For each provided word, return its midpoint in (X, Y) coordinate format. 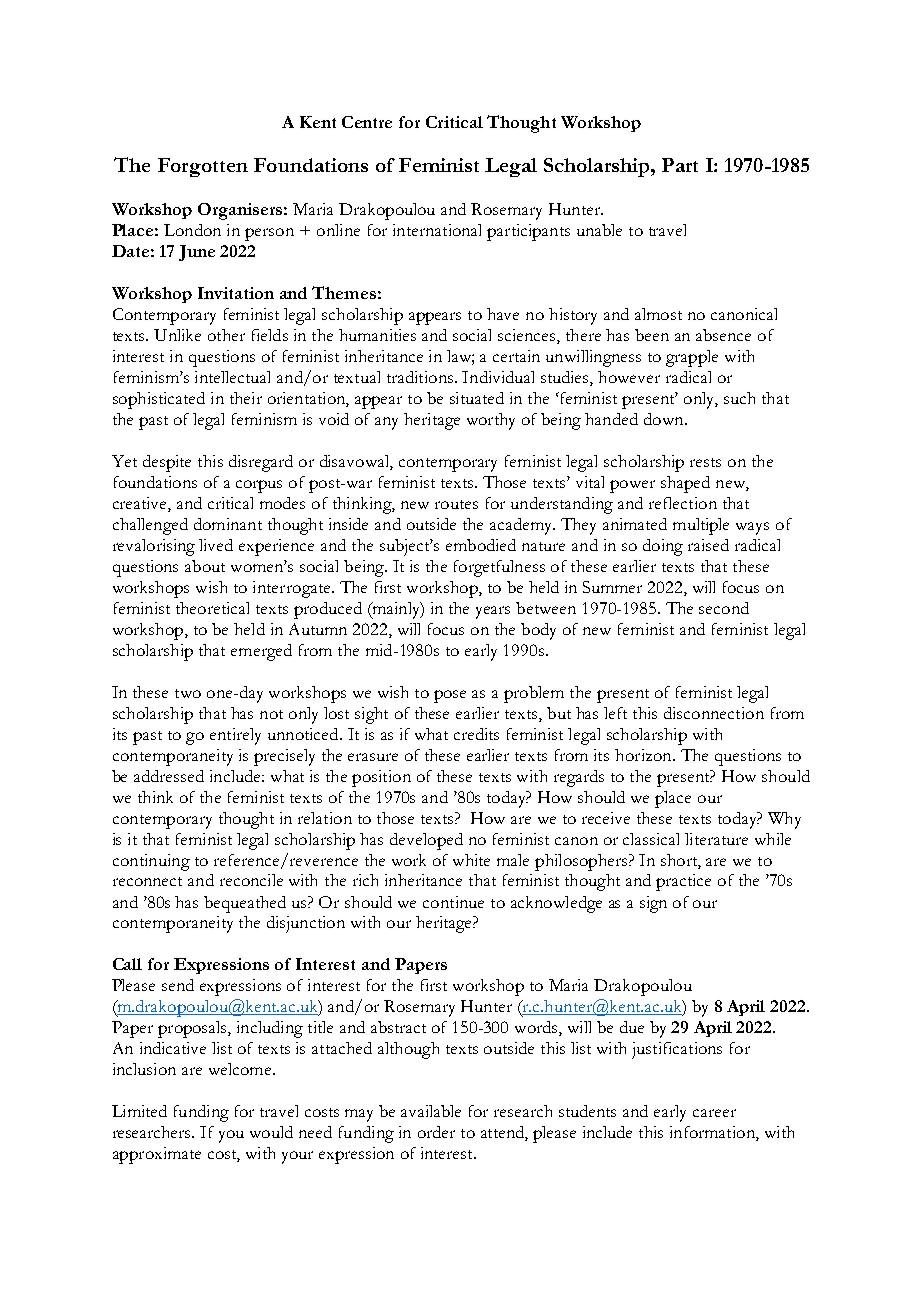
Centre (367, 122)
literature (716, 839)
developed (426, 841)
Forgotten (203, 167)
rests (705, 462)
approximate (157, 1155)
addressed (169, 776)
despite (167, 463)
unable (599, 230)
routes (456, 504)
